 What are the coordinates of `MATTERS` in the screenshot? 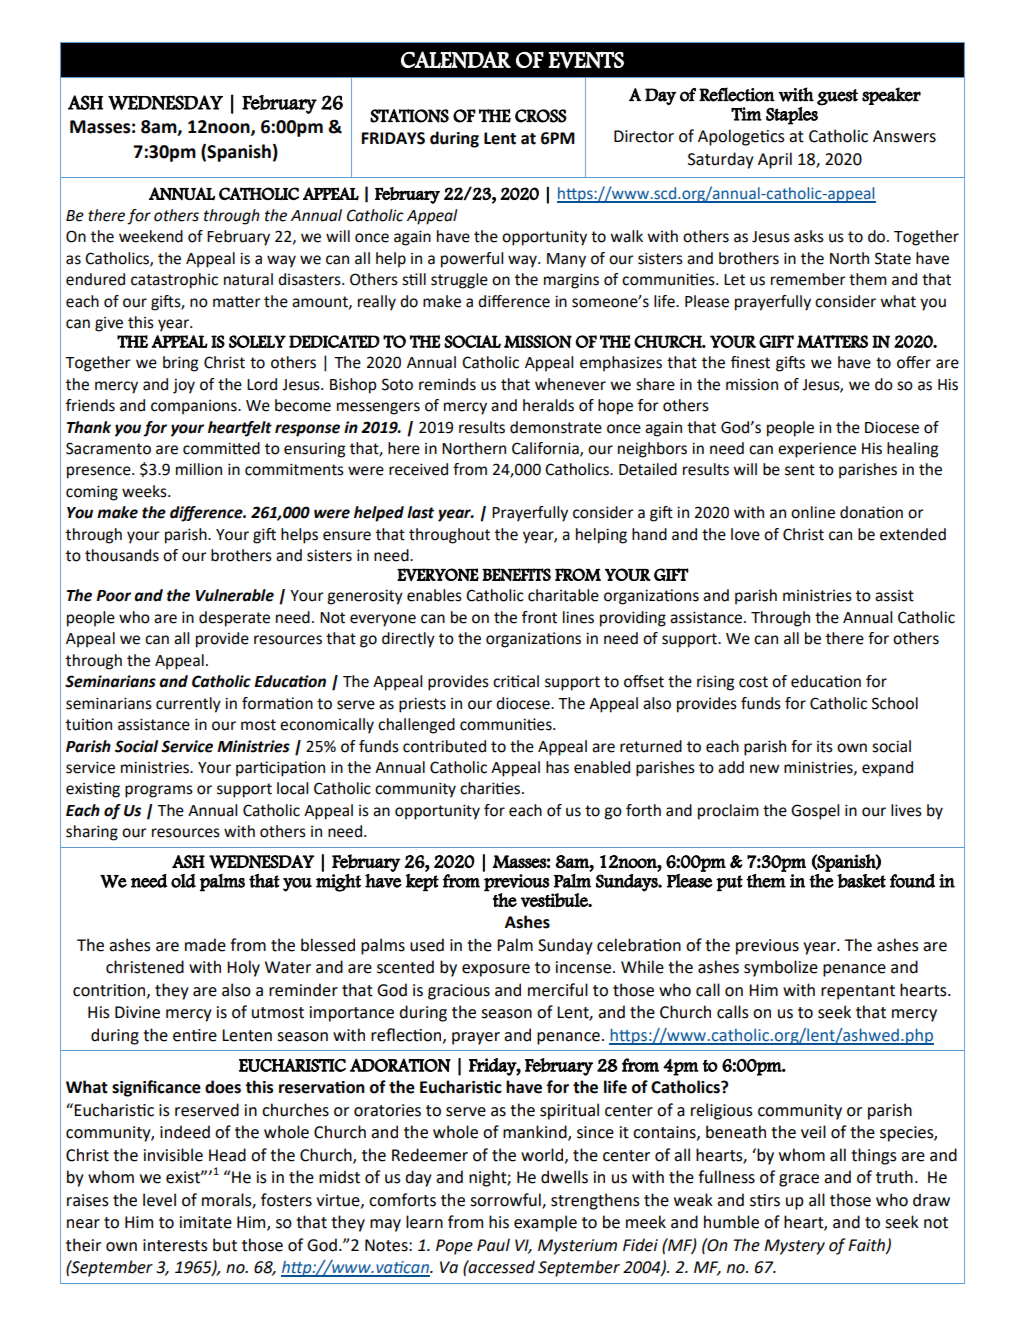 It's located at (832, 341).
